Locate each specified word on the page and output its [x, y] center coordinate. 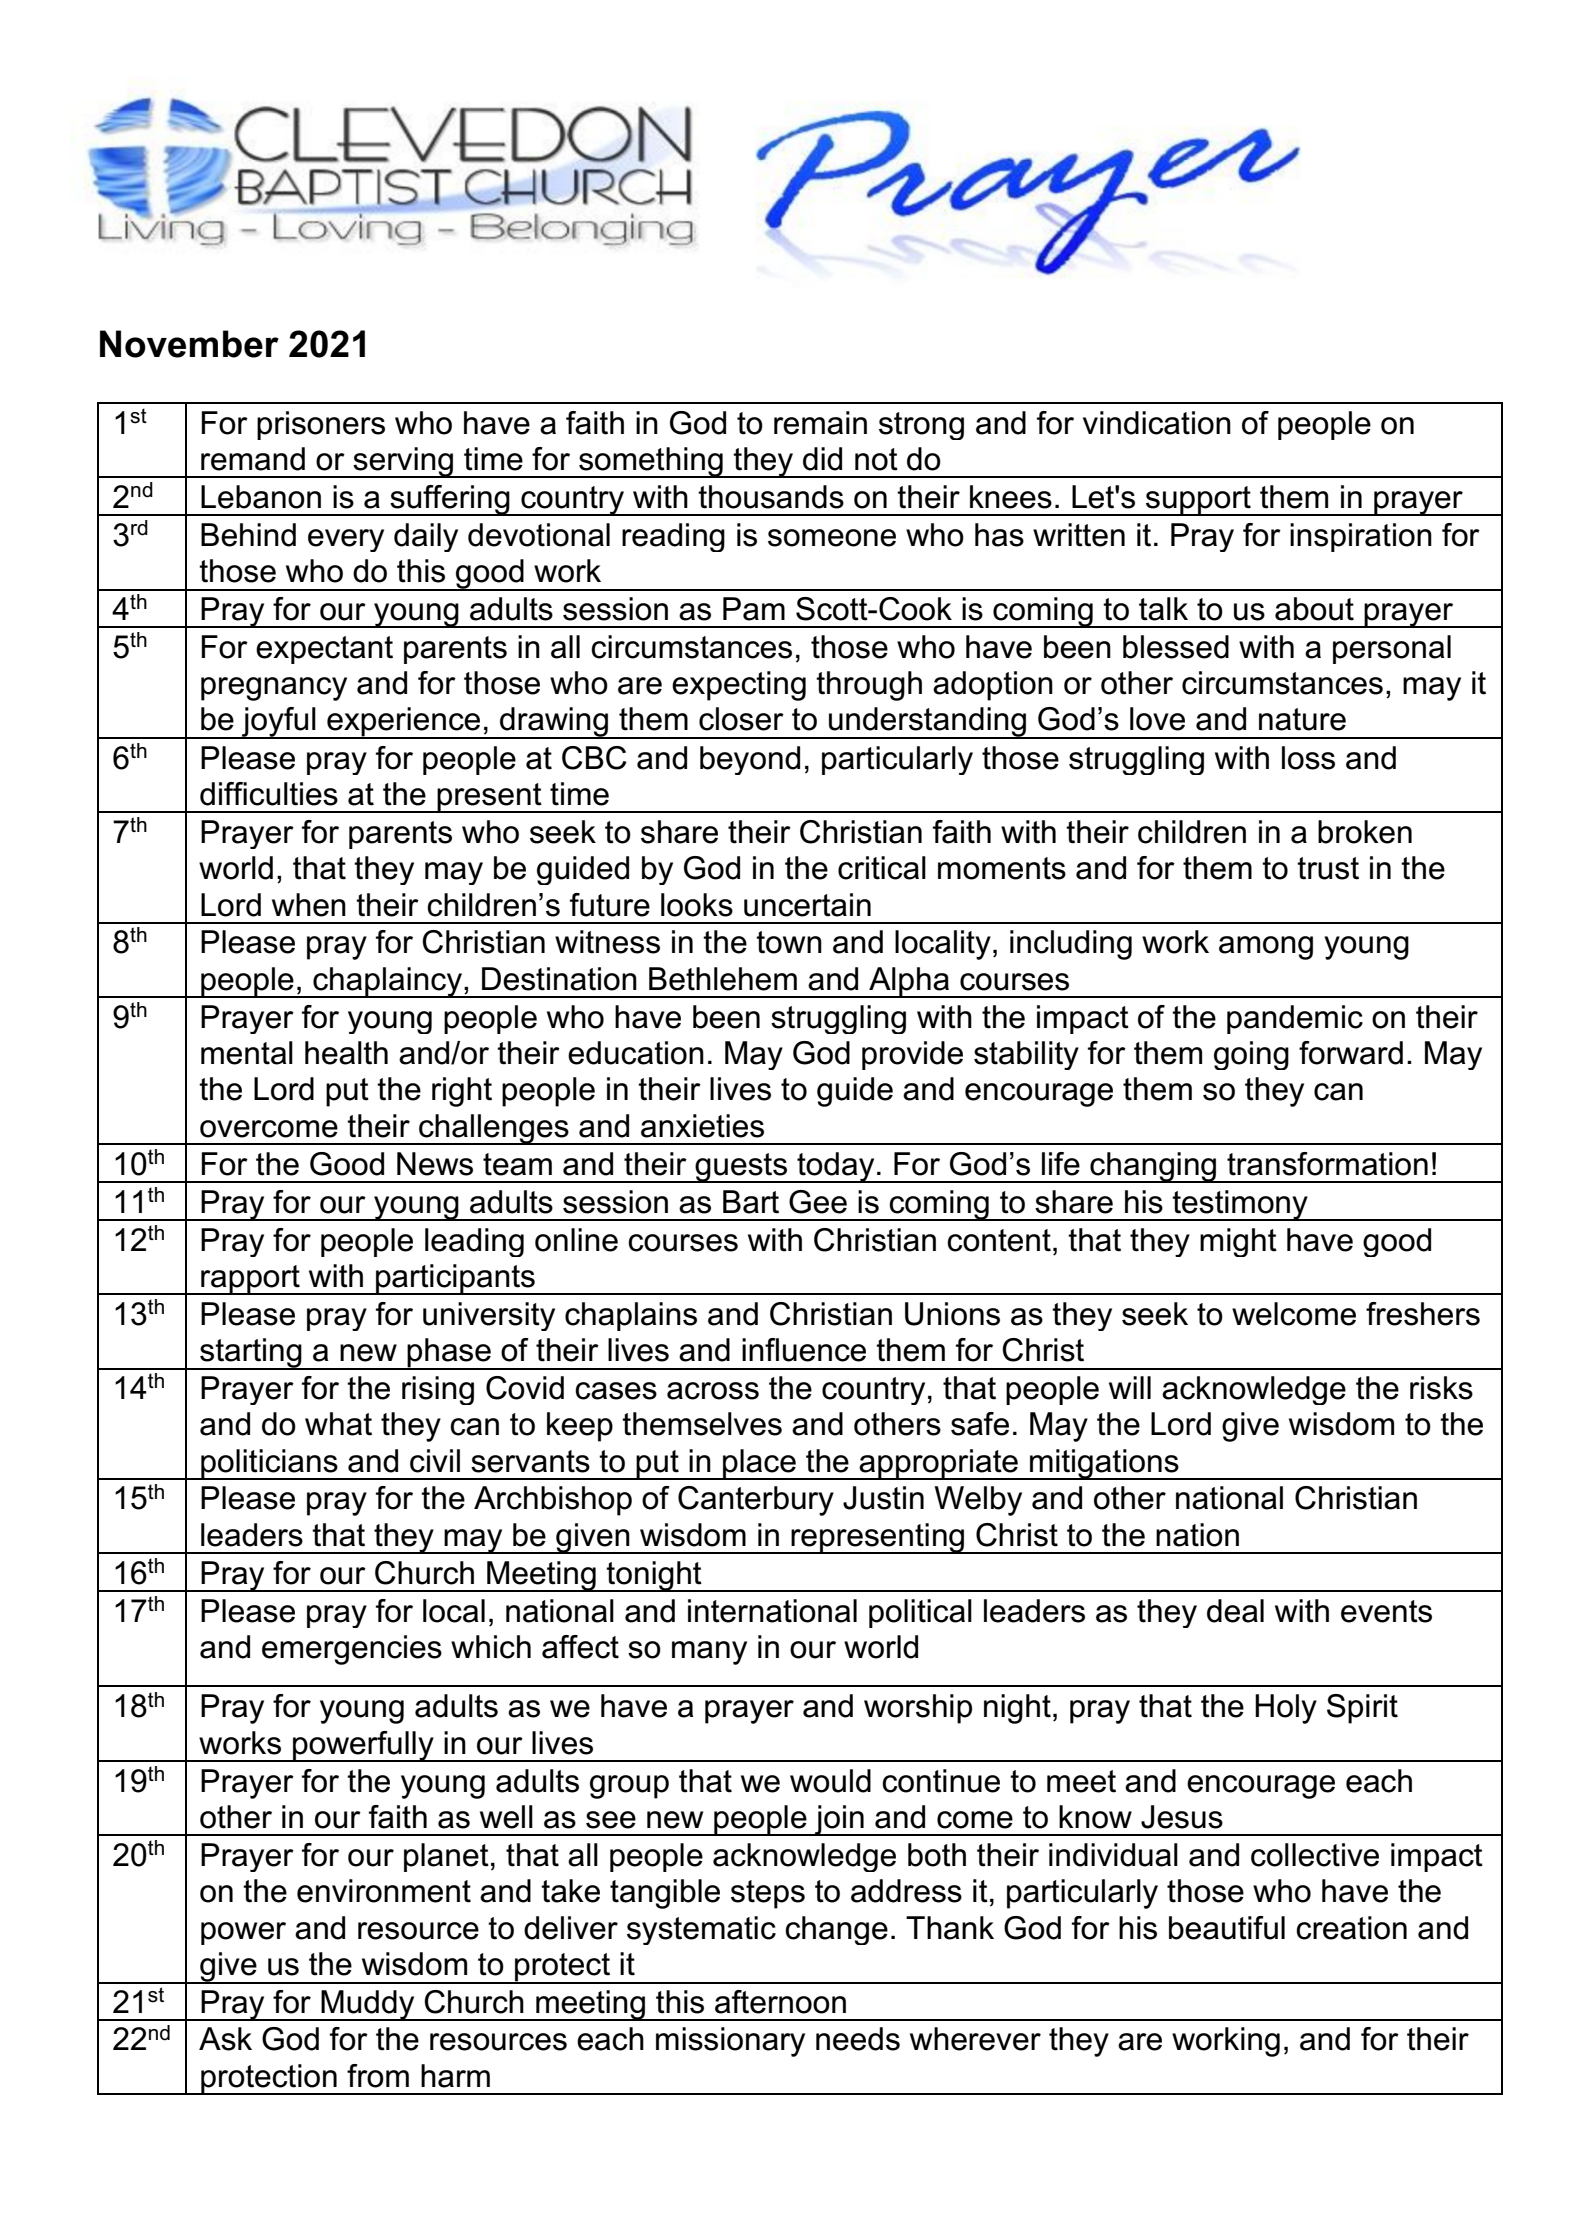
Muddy [368, 2005]
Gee [818, 1202]
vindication [1157, 423]
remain [820, 423]
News [435, 1164]
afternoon [780, 2002]
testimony [1240, 1205]
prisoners [321, 425]
